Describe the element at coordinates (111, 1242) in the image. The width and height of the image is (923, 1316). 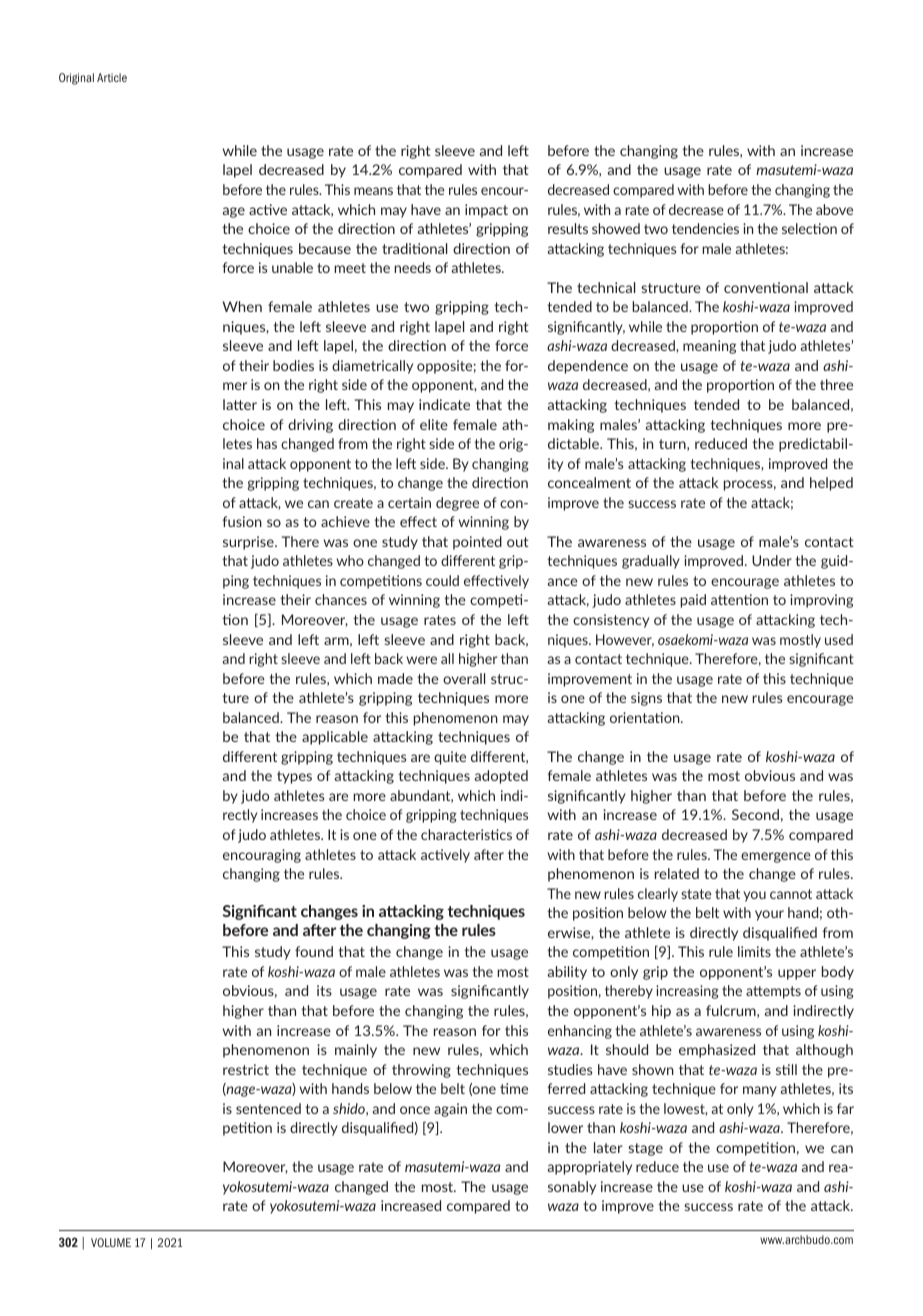
I see `VOLUME` at that location.
